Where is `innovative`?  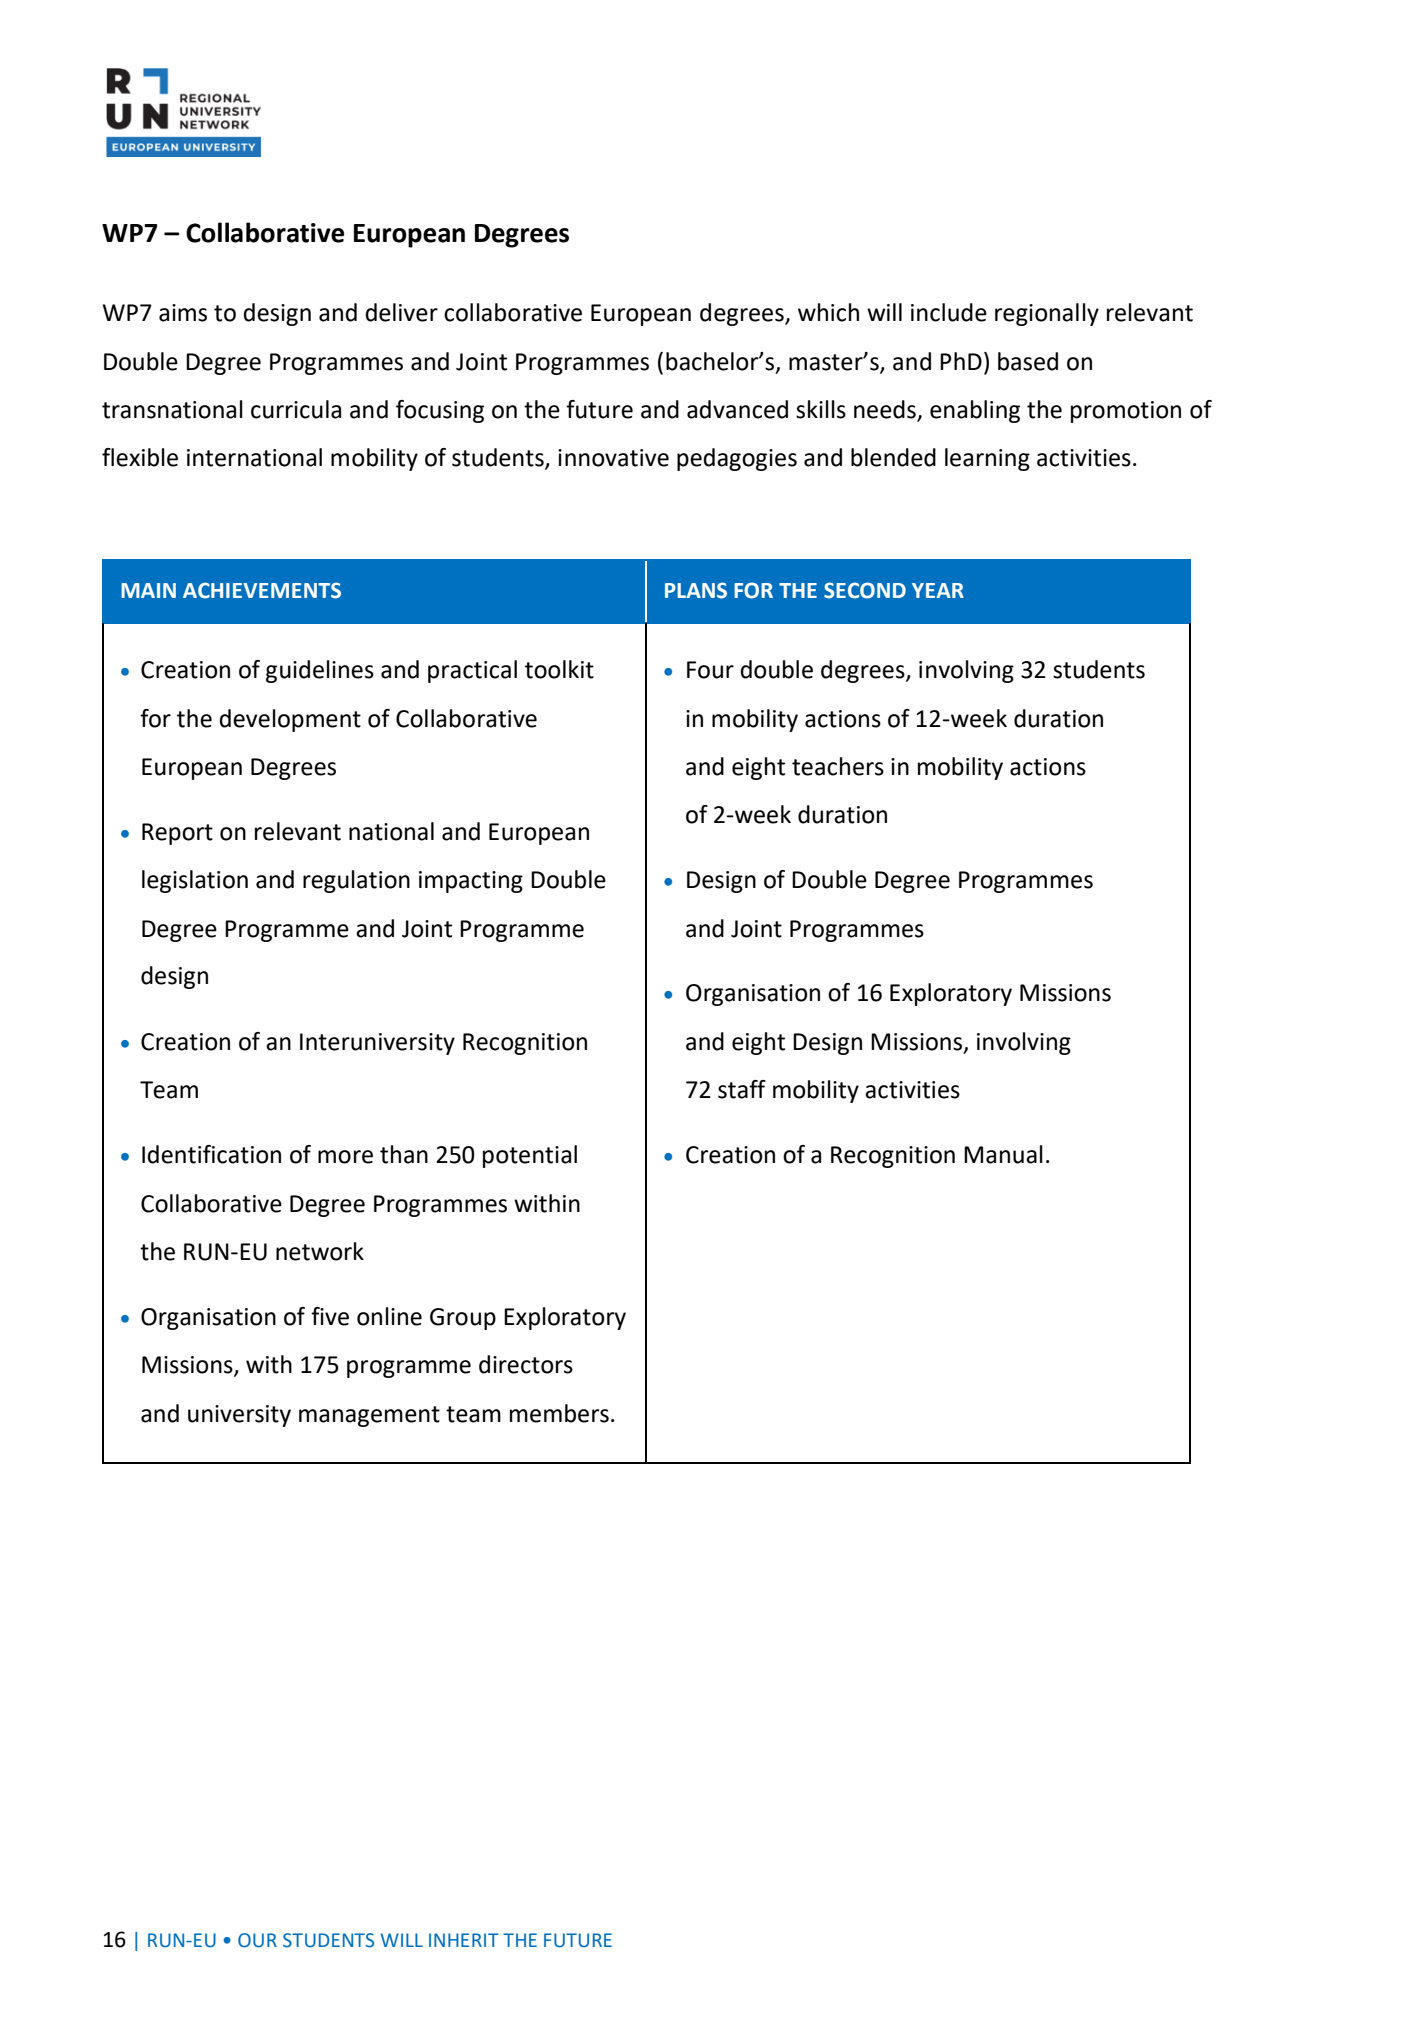 innovative is located at coordinates (613, 458).
